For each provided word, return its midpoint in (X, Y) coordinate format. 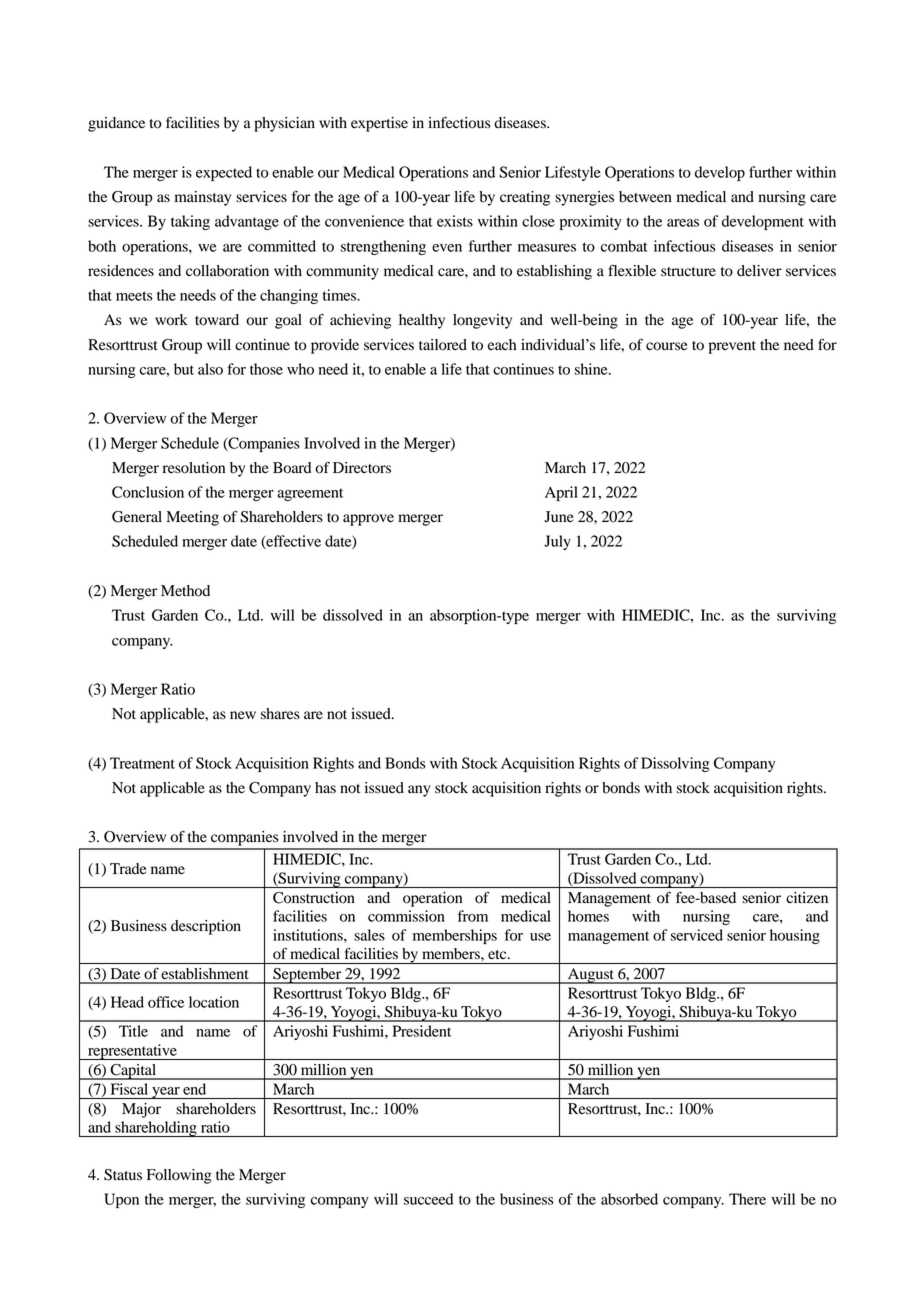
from (473, 916)
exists (455, 221)
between (645, 197)
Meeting (192, 518)
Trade (128, 869)
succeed (428, 1199)
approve (368, 520)
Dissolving (675, 764)
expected (224, 173)
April (561, 493)
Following (179, 1176)
